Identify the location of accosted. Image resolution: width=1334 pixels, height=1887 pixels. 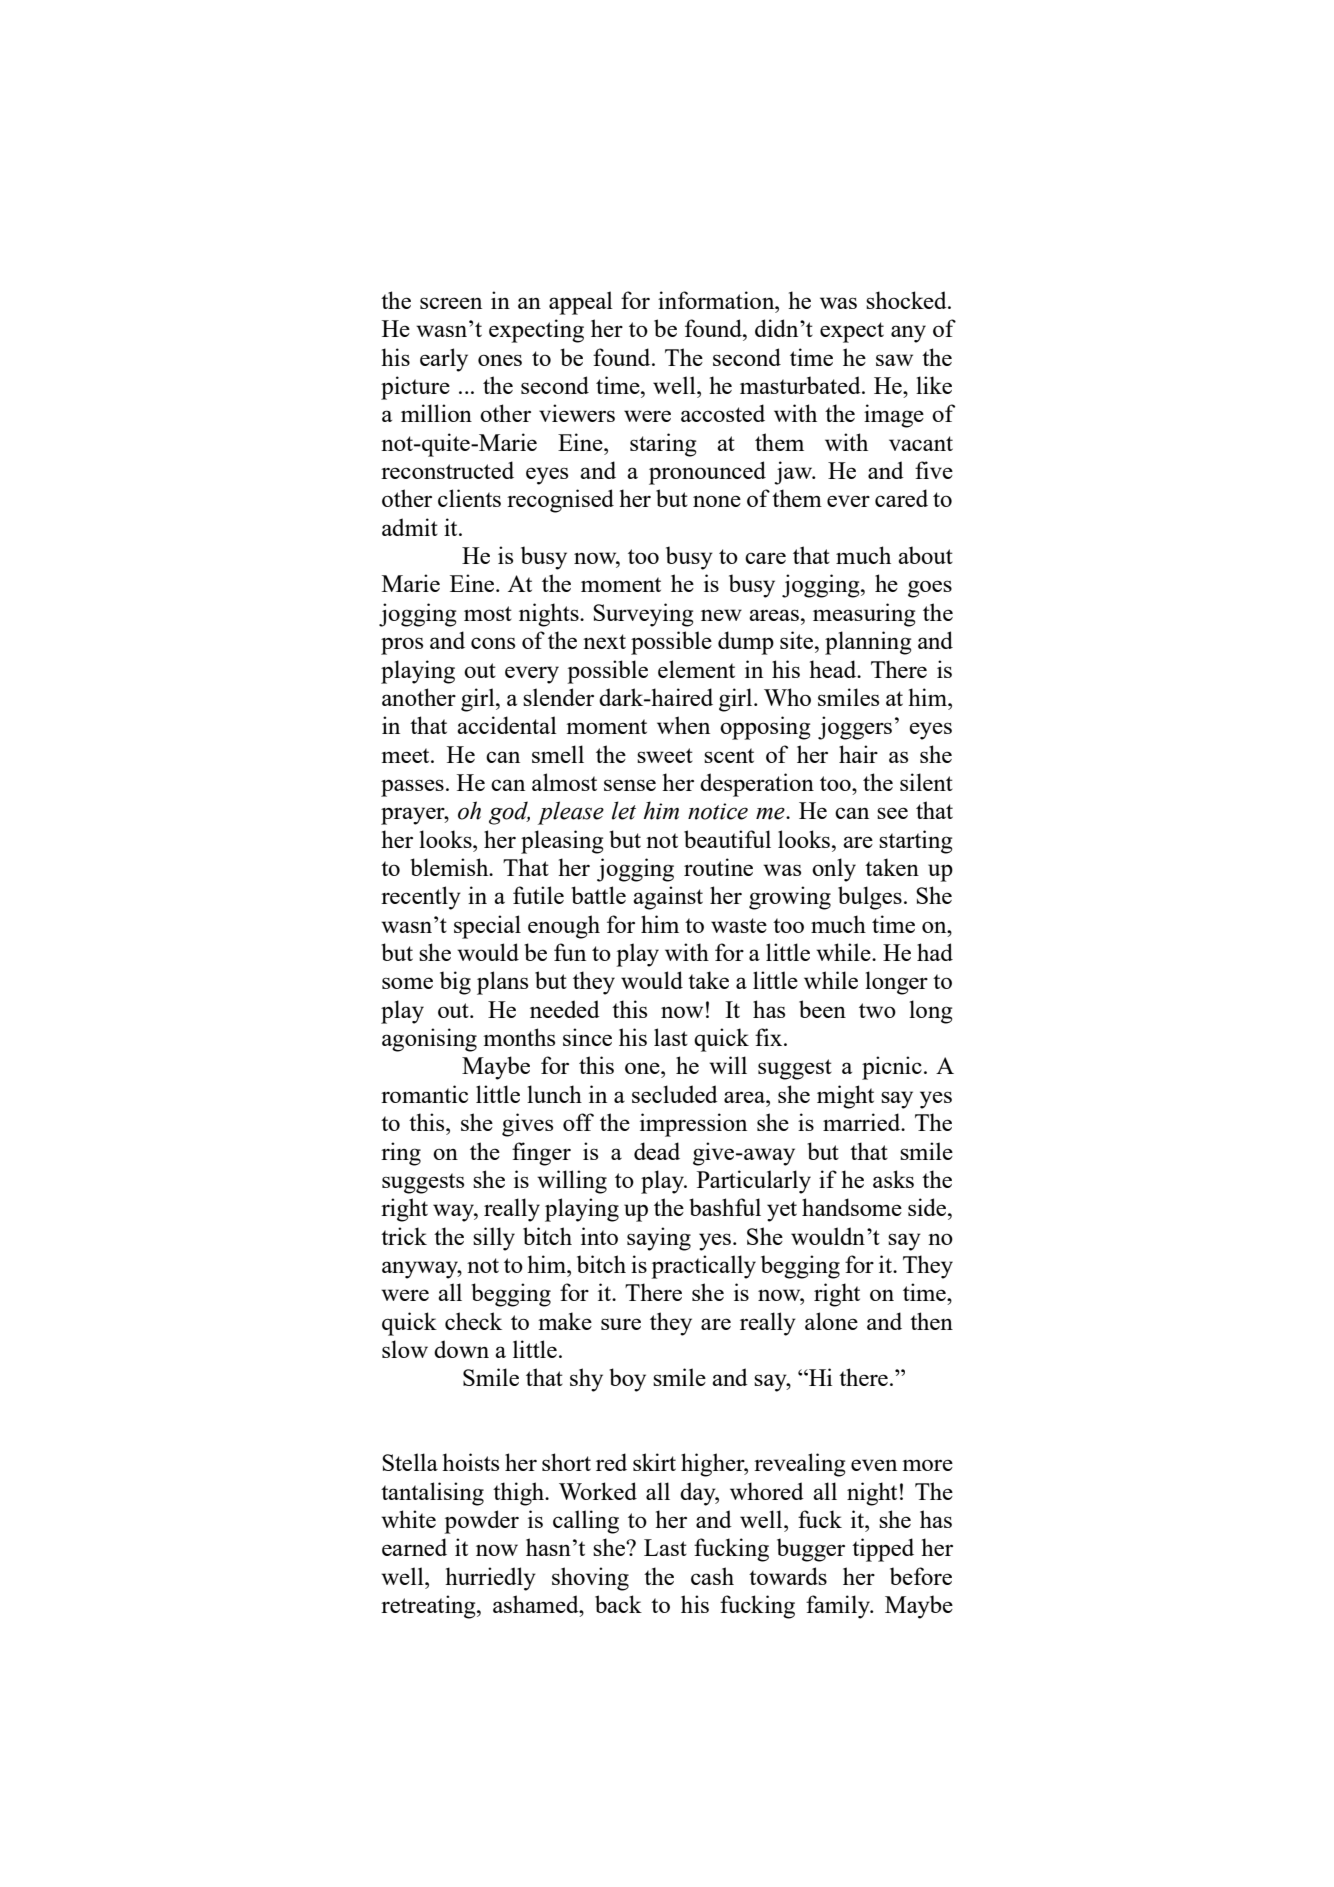
(723, 413).
